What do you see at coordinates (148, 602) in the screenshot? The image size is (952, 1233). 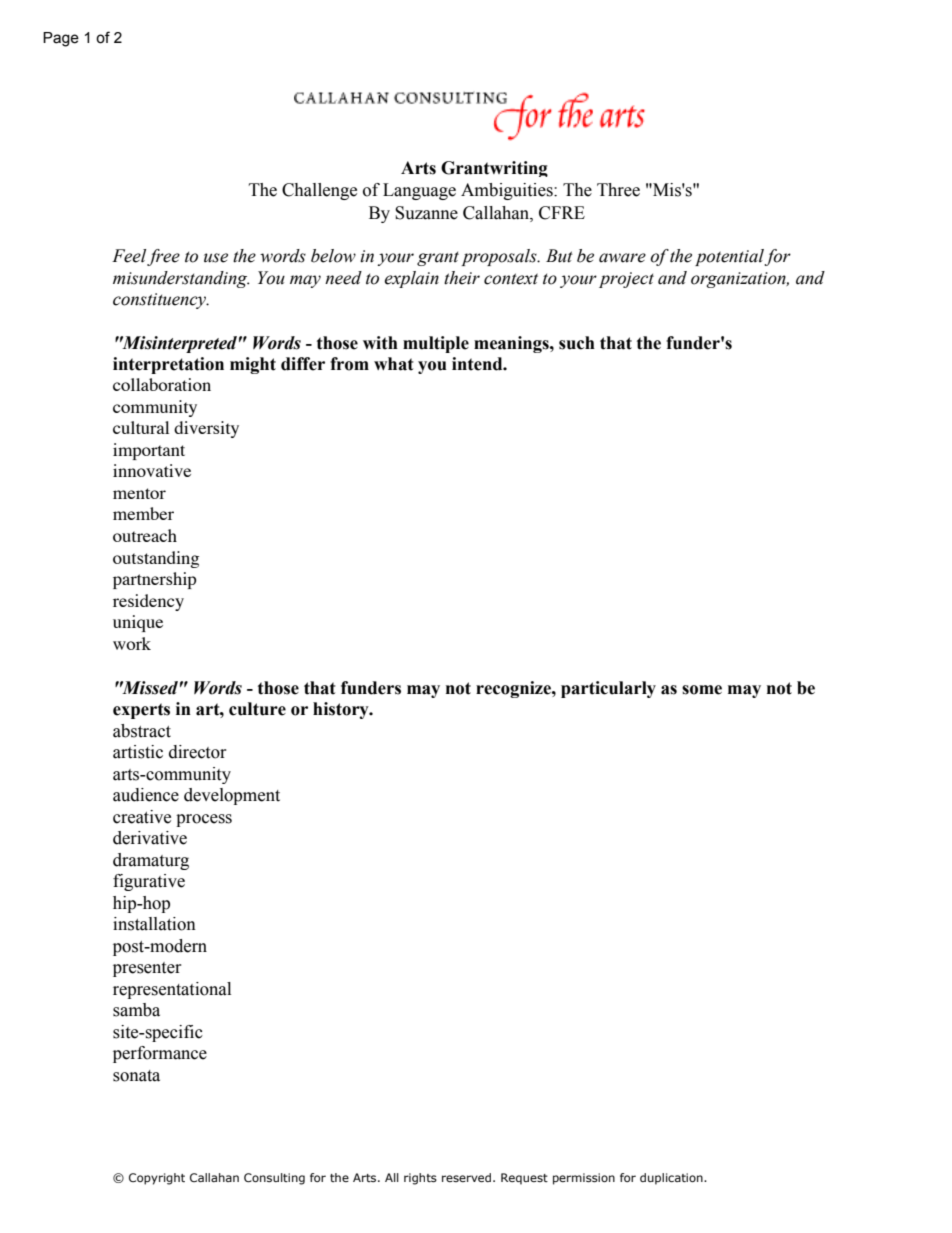 I see `residency` at bounding box center [148, 602].
